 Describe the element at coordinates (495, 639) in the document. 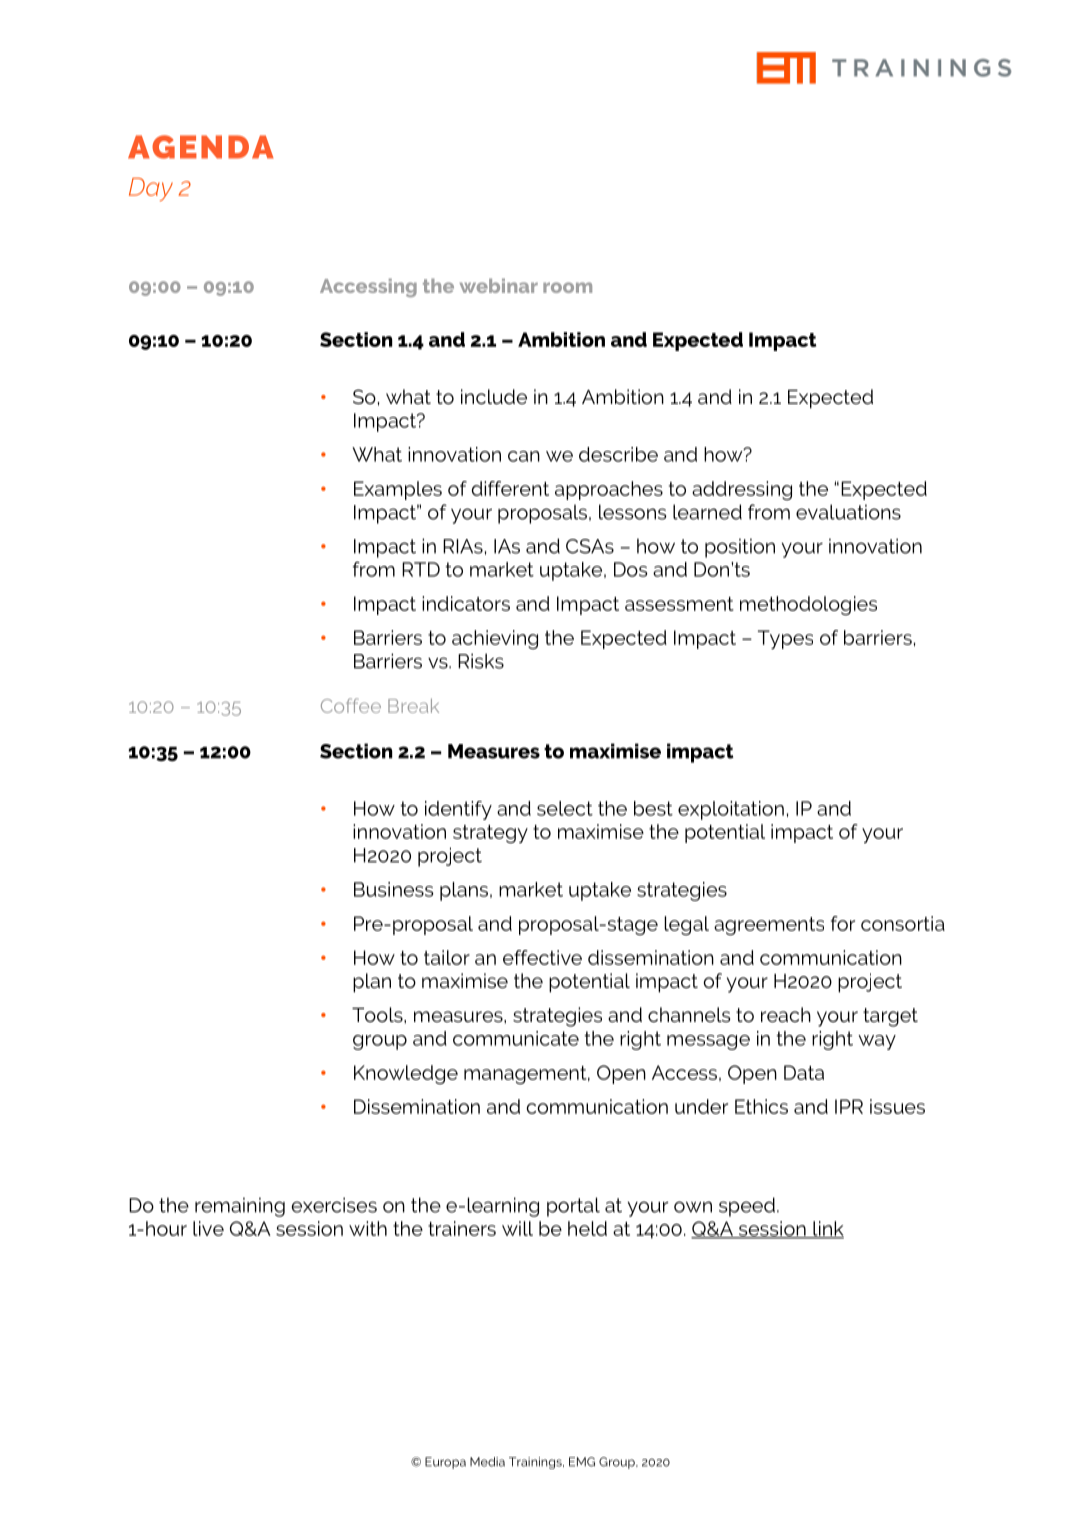

I see `achieving` at that location.
